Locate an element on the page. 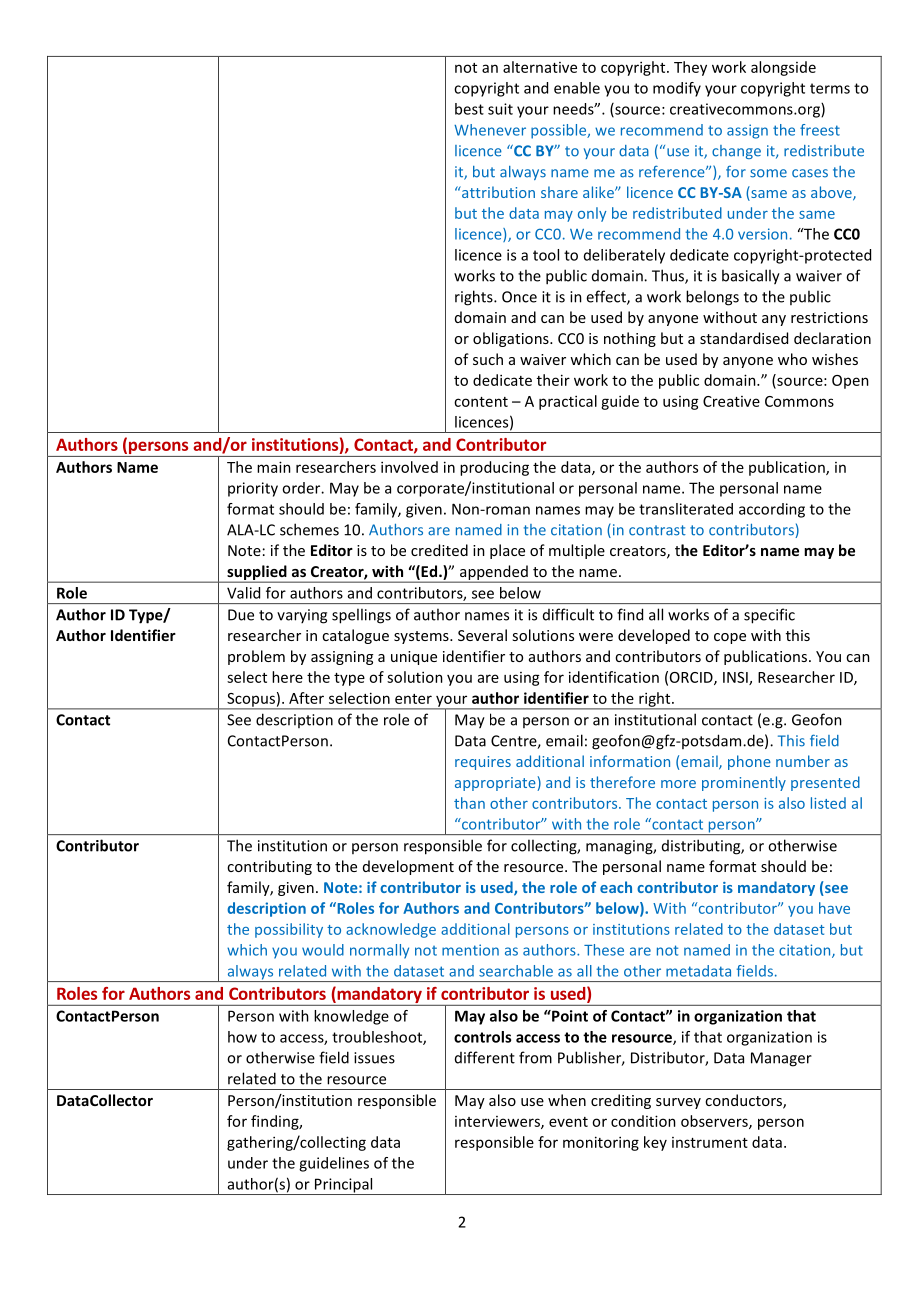 The height and width of the document is (1308, 924). number is located at coordinates (803, 761).
